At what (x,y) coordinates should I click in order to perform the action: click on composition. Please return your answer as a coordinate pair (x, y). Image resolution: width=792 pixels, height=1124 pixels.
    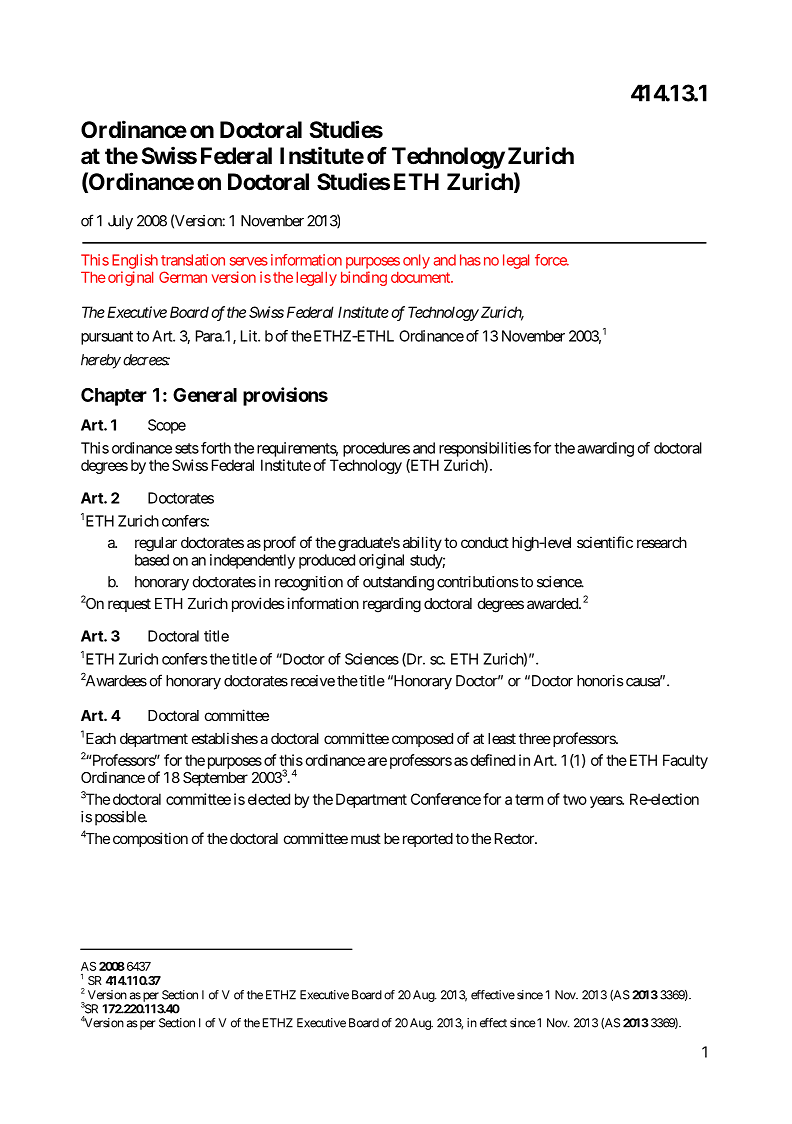
    Looking at the image, I should click on (150, 839).
